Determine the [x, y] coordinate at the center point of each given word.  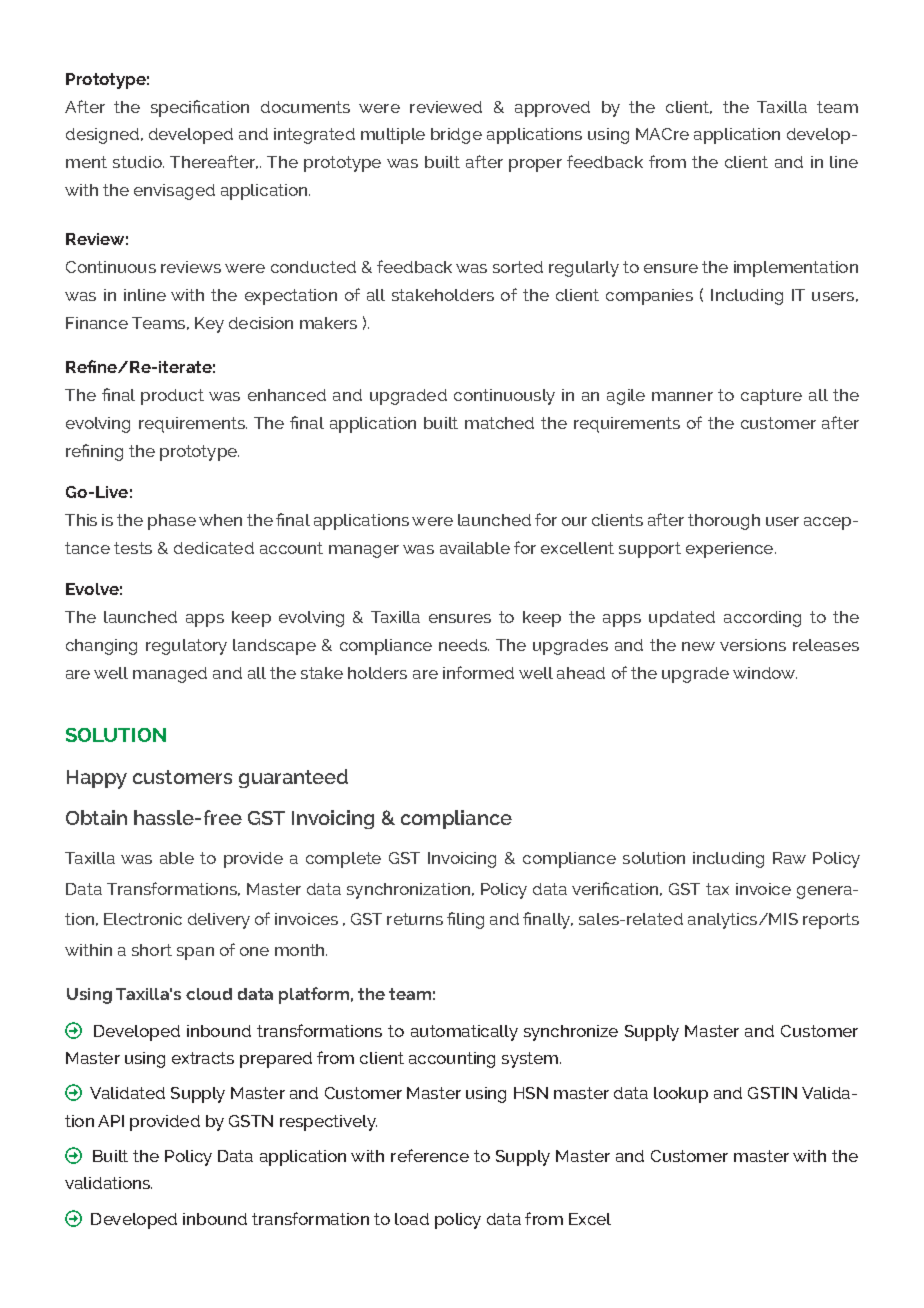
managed [170, 675]
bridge [456, 136]
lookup [681, 1095]
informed [478, 672]
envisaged [174, 192]
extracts [203, 1058]
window [765, 673]
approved [552, 109]
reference [430, 1155]
